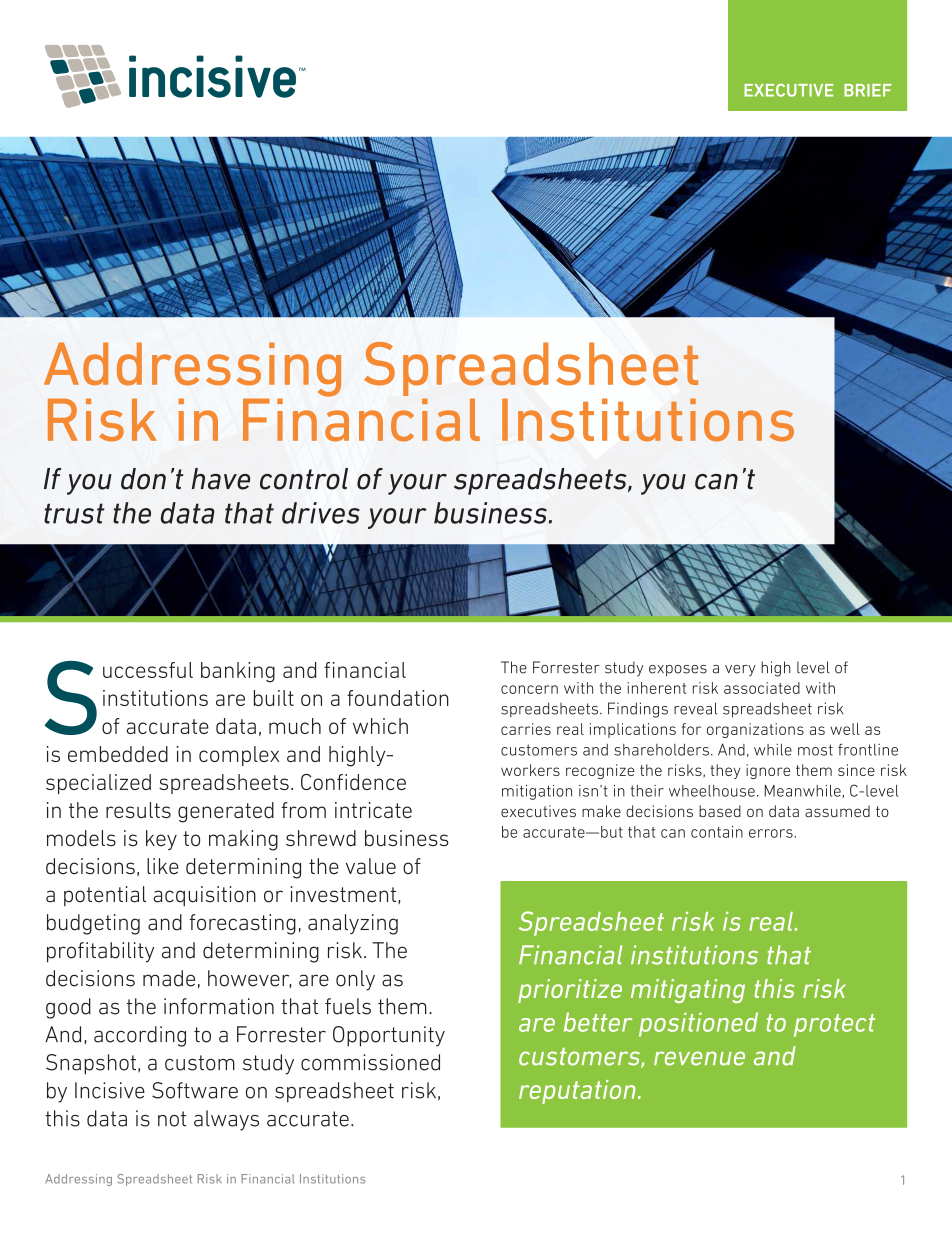 This screenshot has height=1233, width=952. What do you see at coordinates (195, 1090) in the screenshot?
I see `Software` at bounding box center [195, 1090].
